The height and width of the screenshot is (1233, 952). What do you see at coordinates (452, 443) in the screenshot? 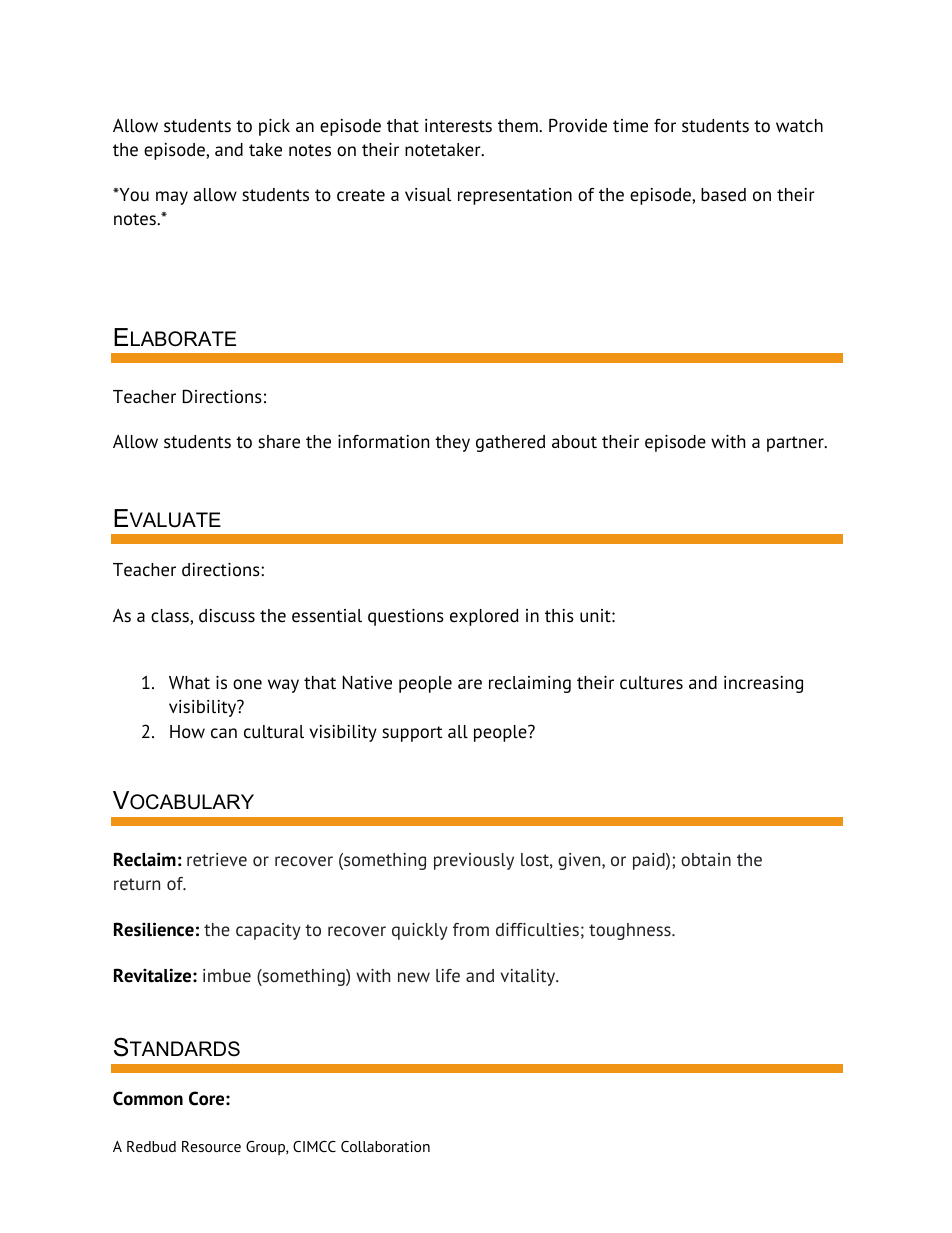
I see `they` at bounding box center [452, 443].
